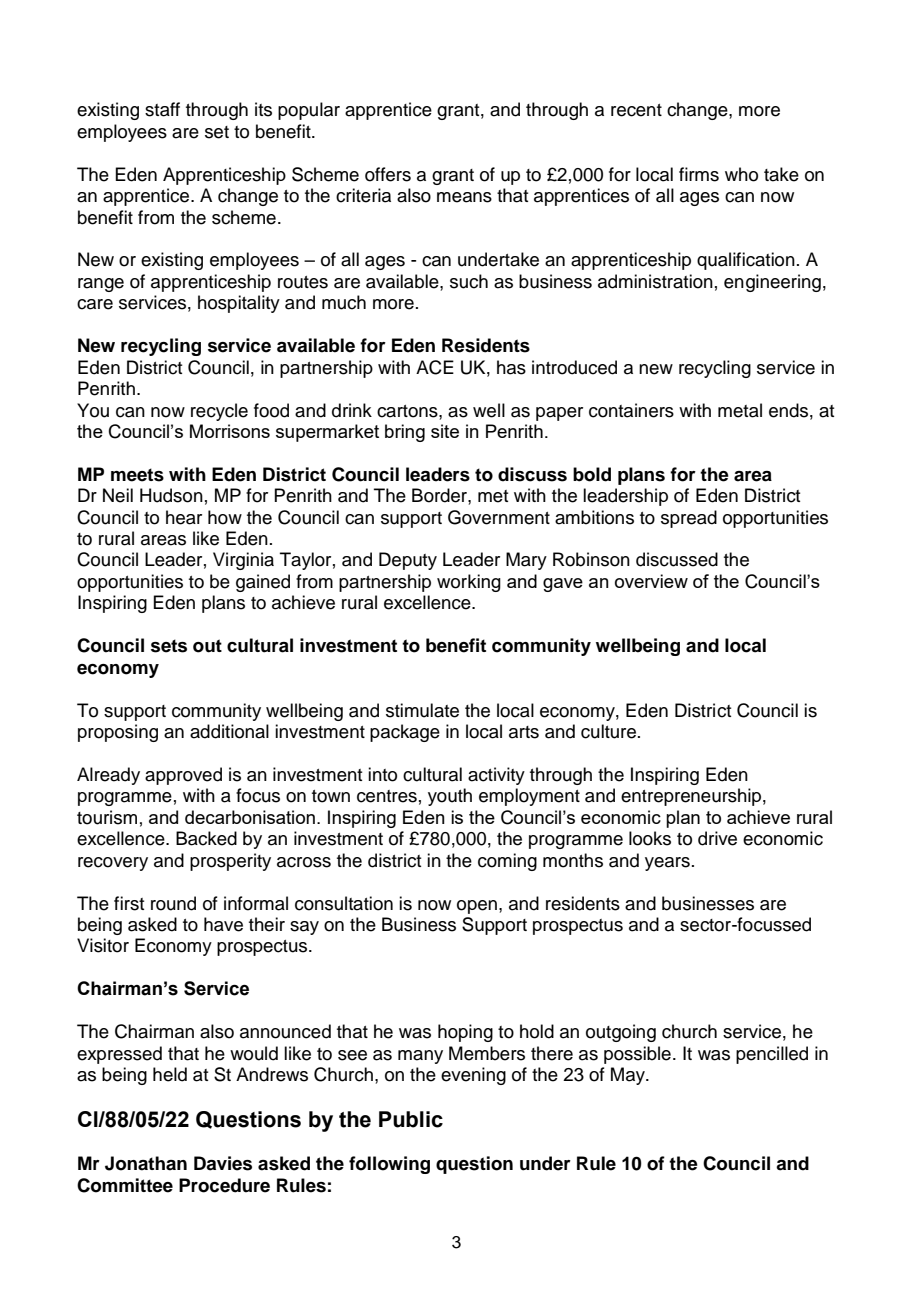 Image resolution: width=924 pixels, height=1308 pixels. Describe the element at coordinates (699, 174) in the screenshot. I see `firms` at that location.
